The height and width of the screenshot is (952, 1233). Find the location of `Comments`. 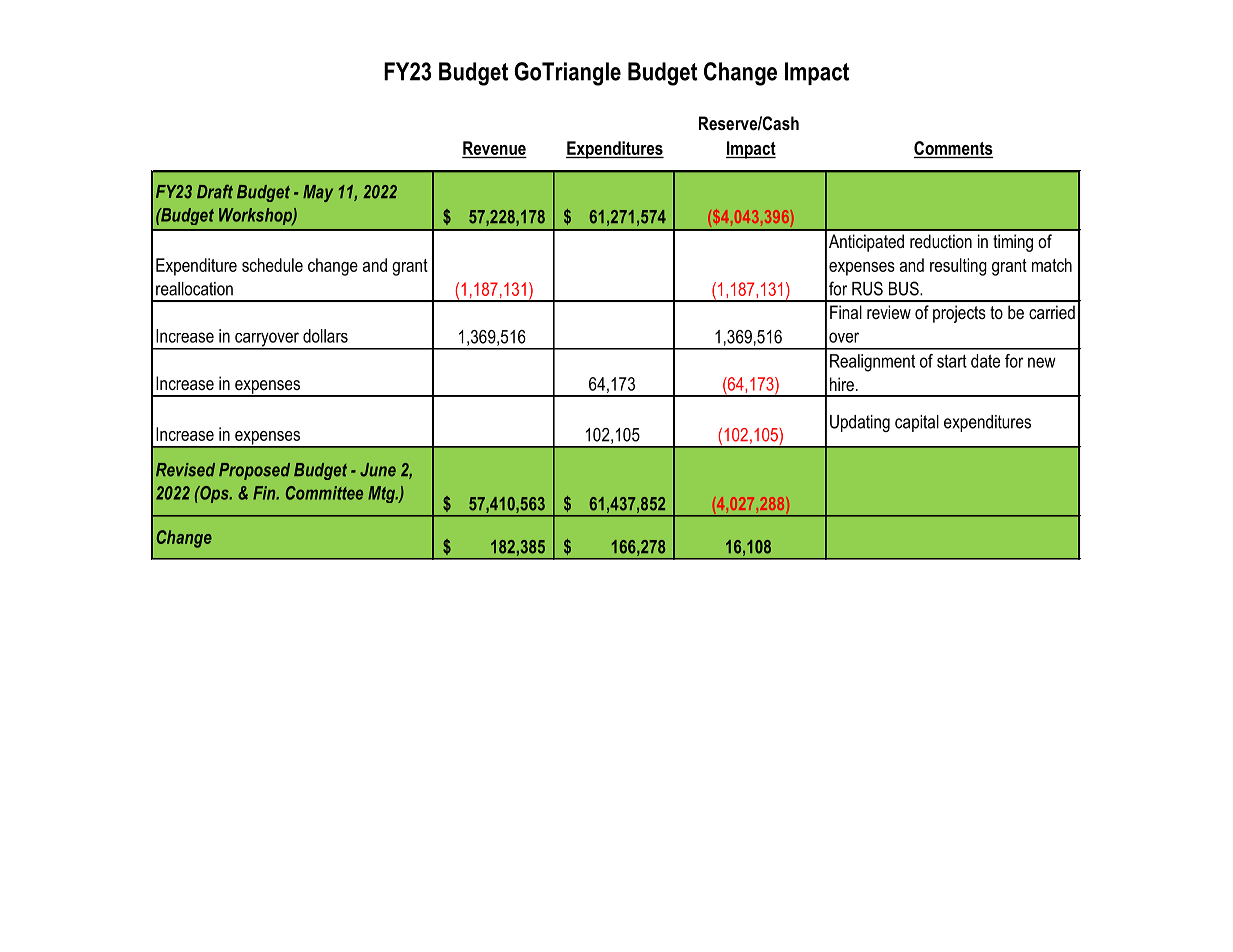

Comments is located at coordinates (953, 148).
